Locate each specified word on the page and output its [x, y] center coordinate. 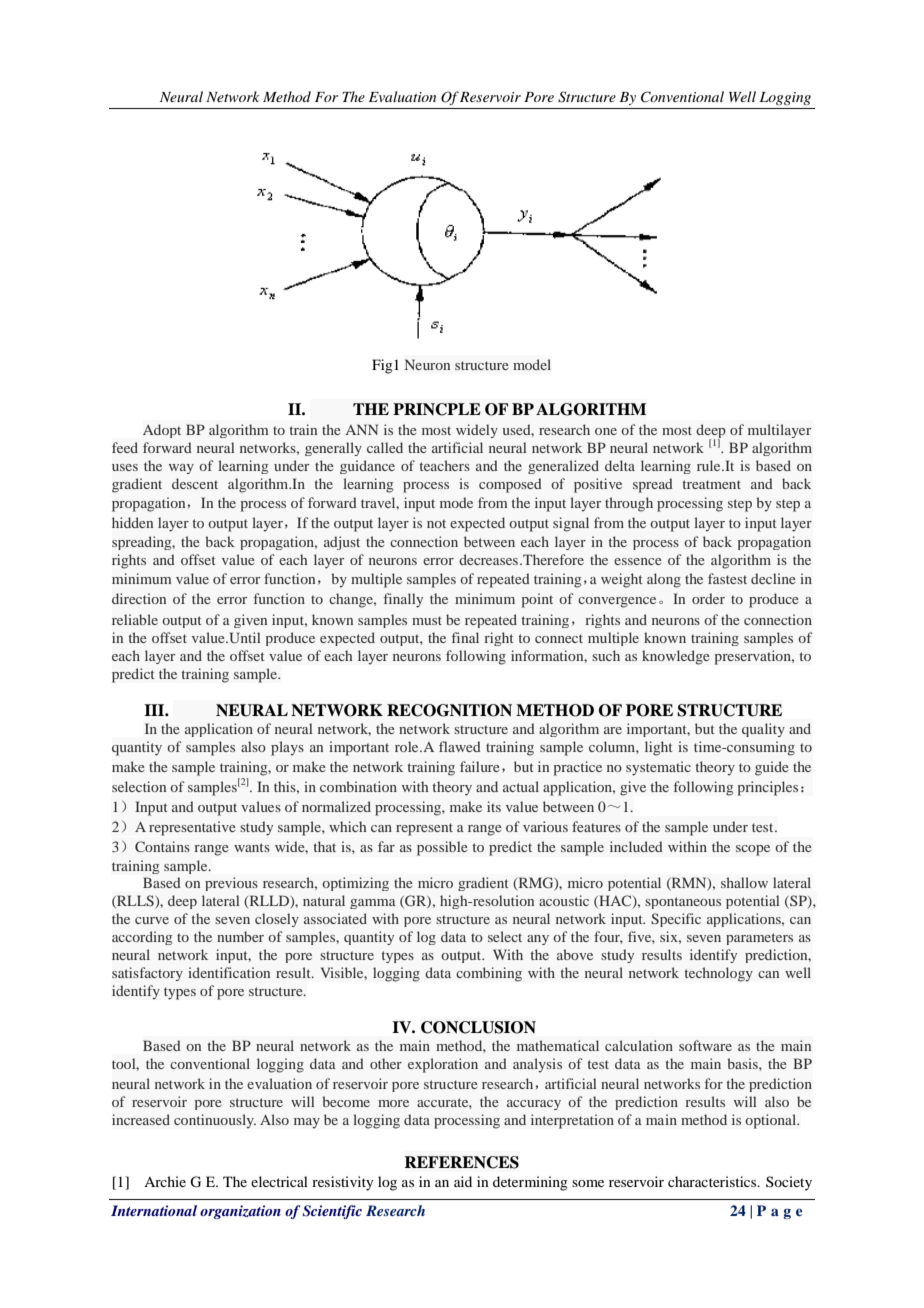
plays [287, 748]
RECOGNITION [449, 710]
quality [763, 730]
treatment [712, 484]
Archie [165, 1181]
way [181, 469]
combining [489, 974]
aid [463, 1181]
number [240, 936]
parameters [759, 939]
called [385, 447]
